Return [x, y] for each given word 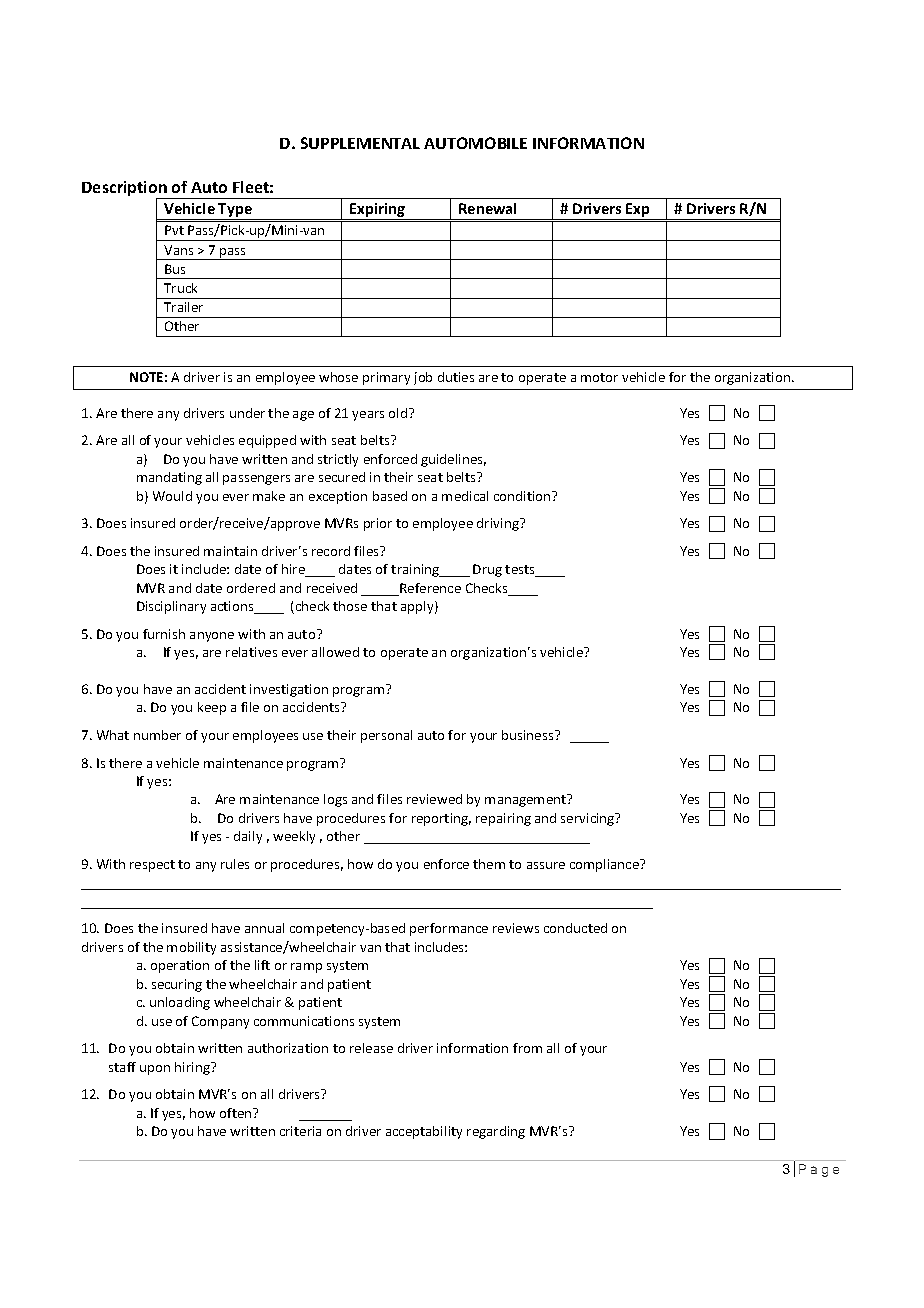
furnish [164, 634]
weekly [294, 837]
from [527, 1048]
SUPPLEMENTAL [360, 143]
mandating [169, 478]
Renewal [487, 208]
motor [599, 377]
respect [152, 866]
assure [546, 865]
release [371, 1048]
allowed [335, 652]
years [368, 416]
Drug [487, 570]
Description [125, 190]
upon [155, 1070]
